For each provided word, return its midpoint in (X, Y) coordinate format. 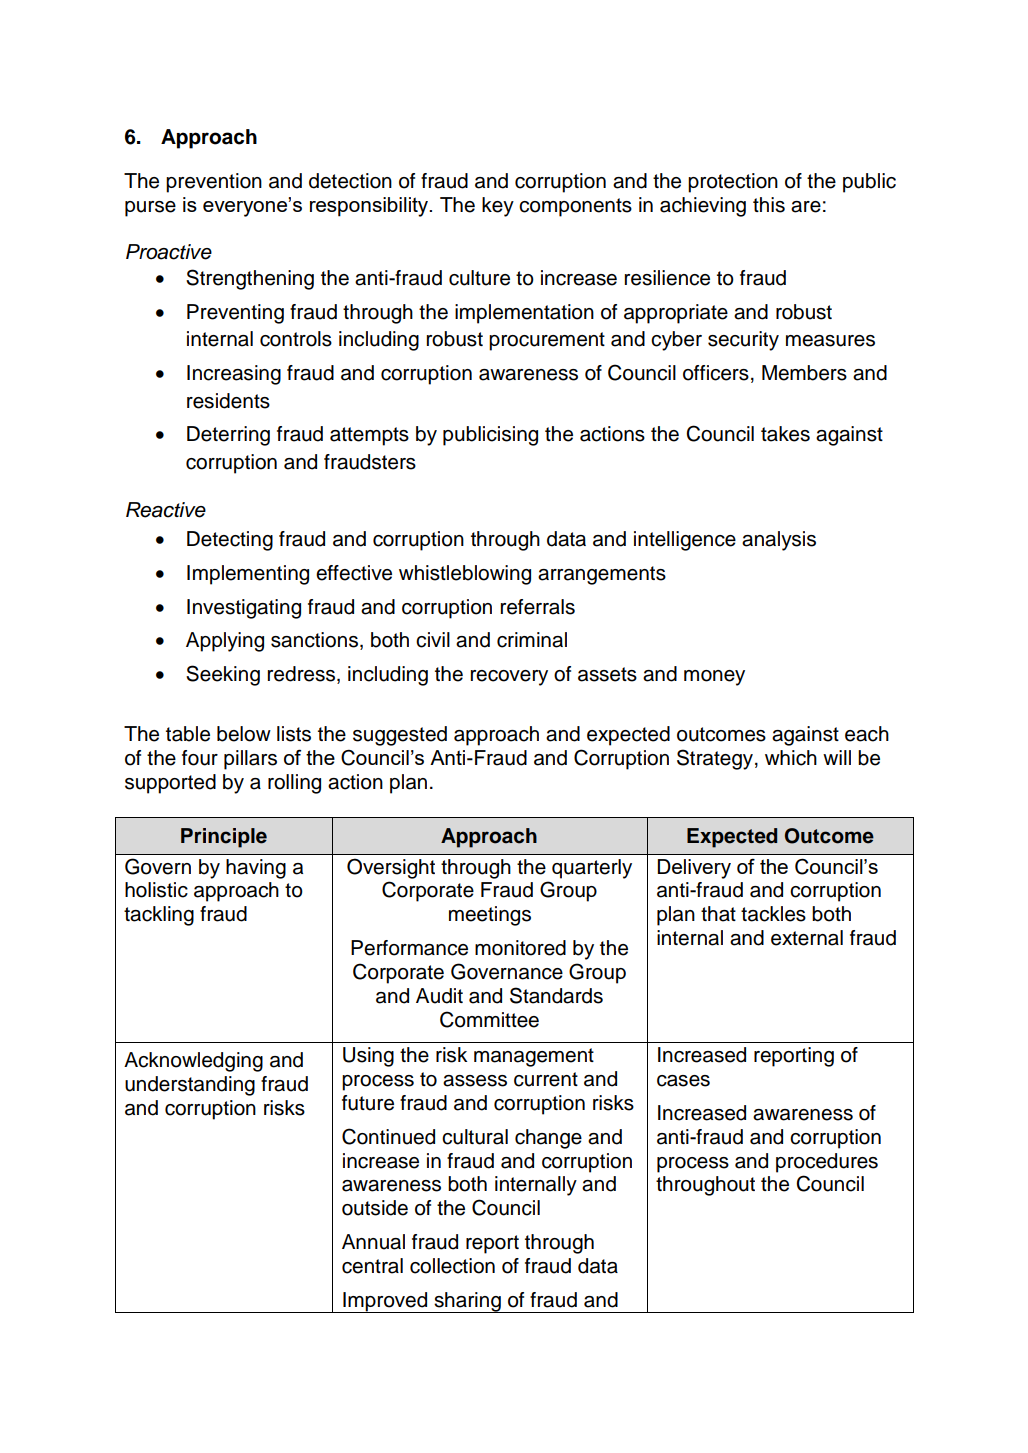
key (498, 207)
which (791, 758)
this (769, 205)
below (244, 734)
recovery (509, 678)
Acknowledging (193, 1062)
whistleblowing (465, 575)
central (372, 1266)
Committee (489, 1019)
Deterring (228, 436)
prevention (214, 183)
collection (452, 1266)
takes (785, 434)
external (807, 938)
